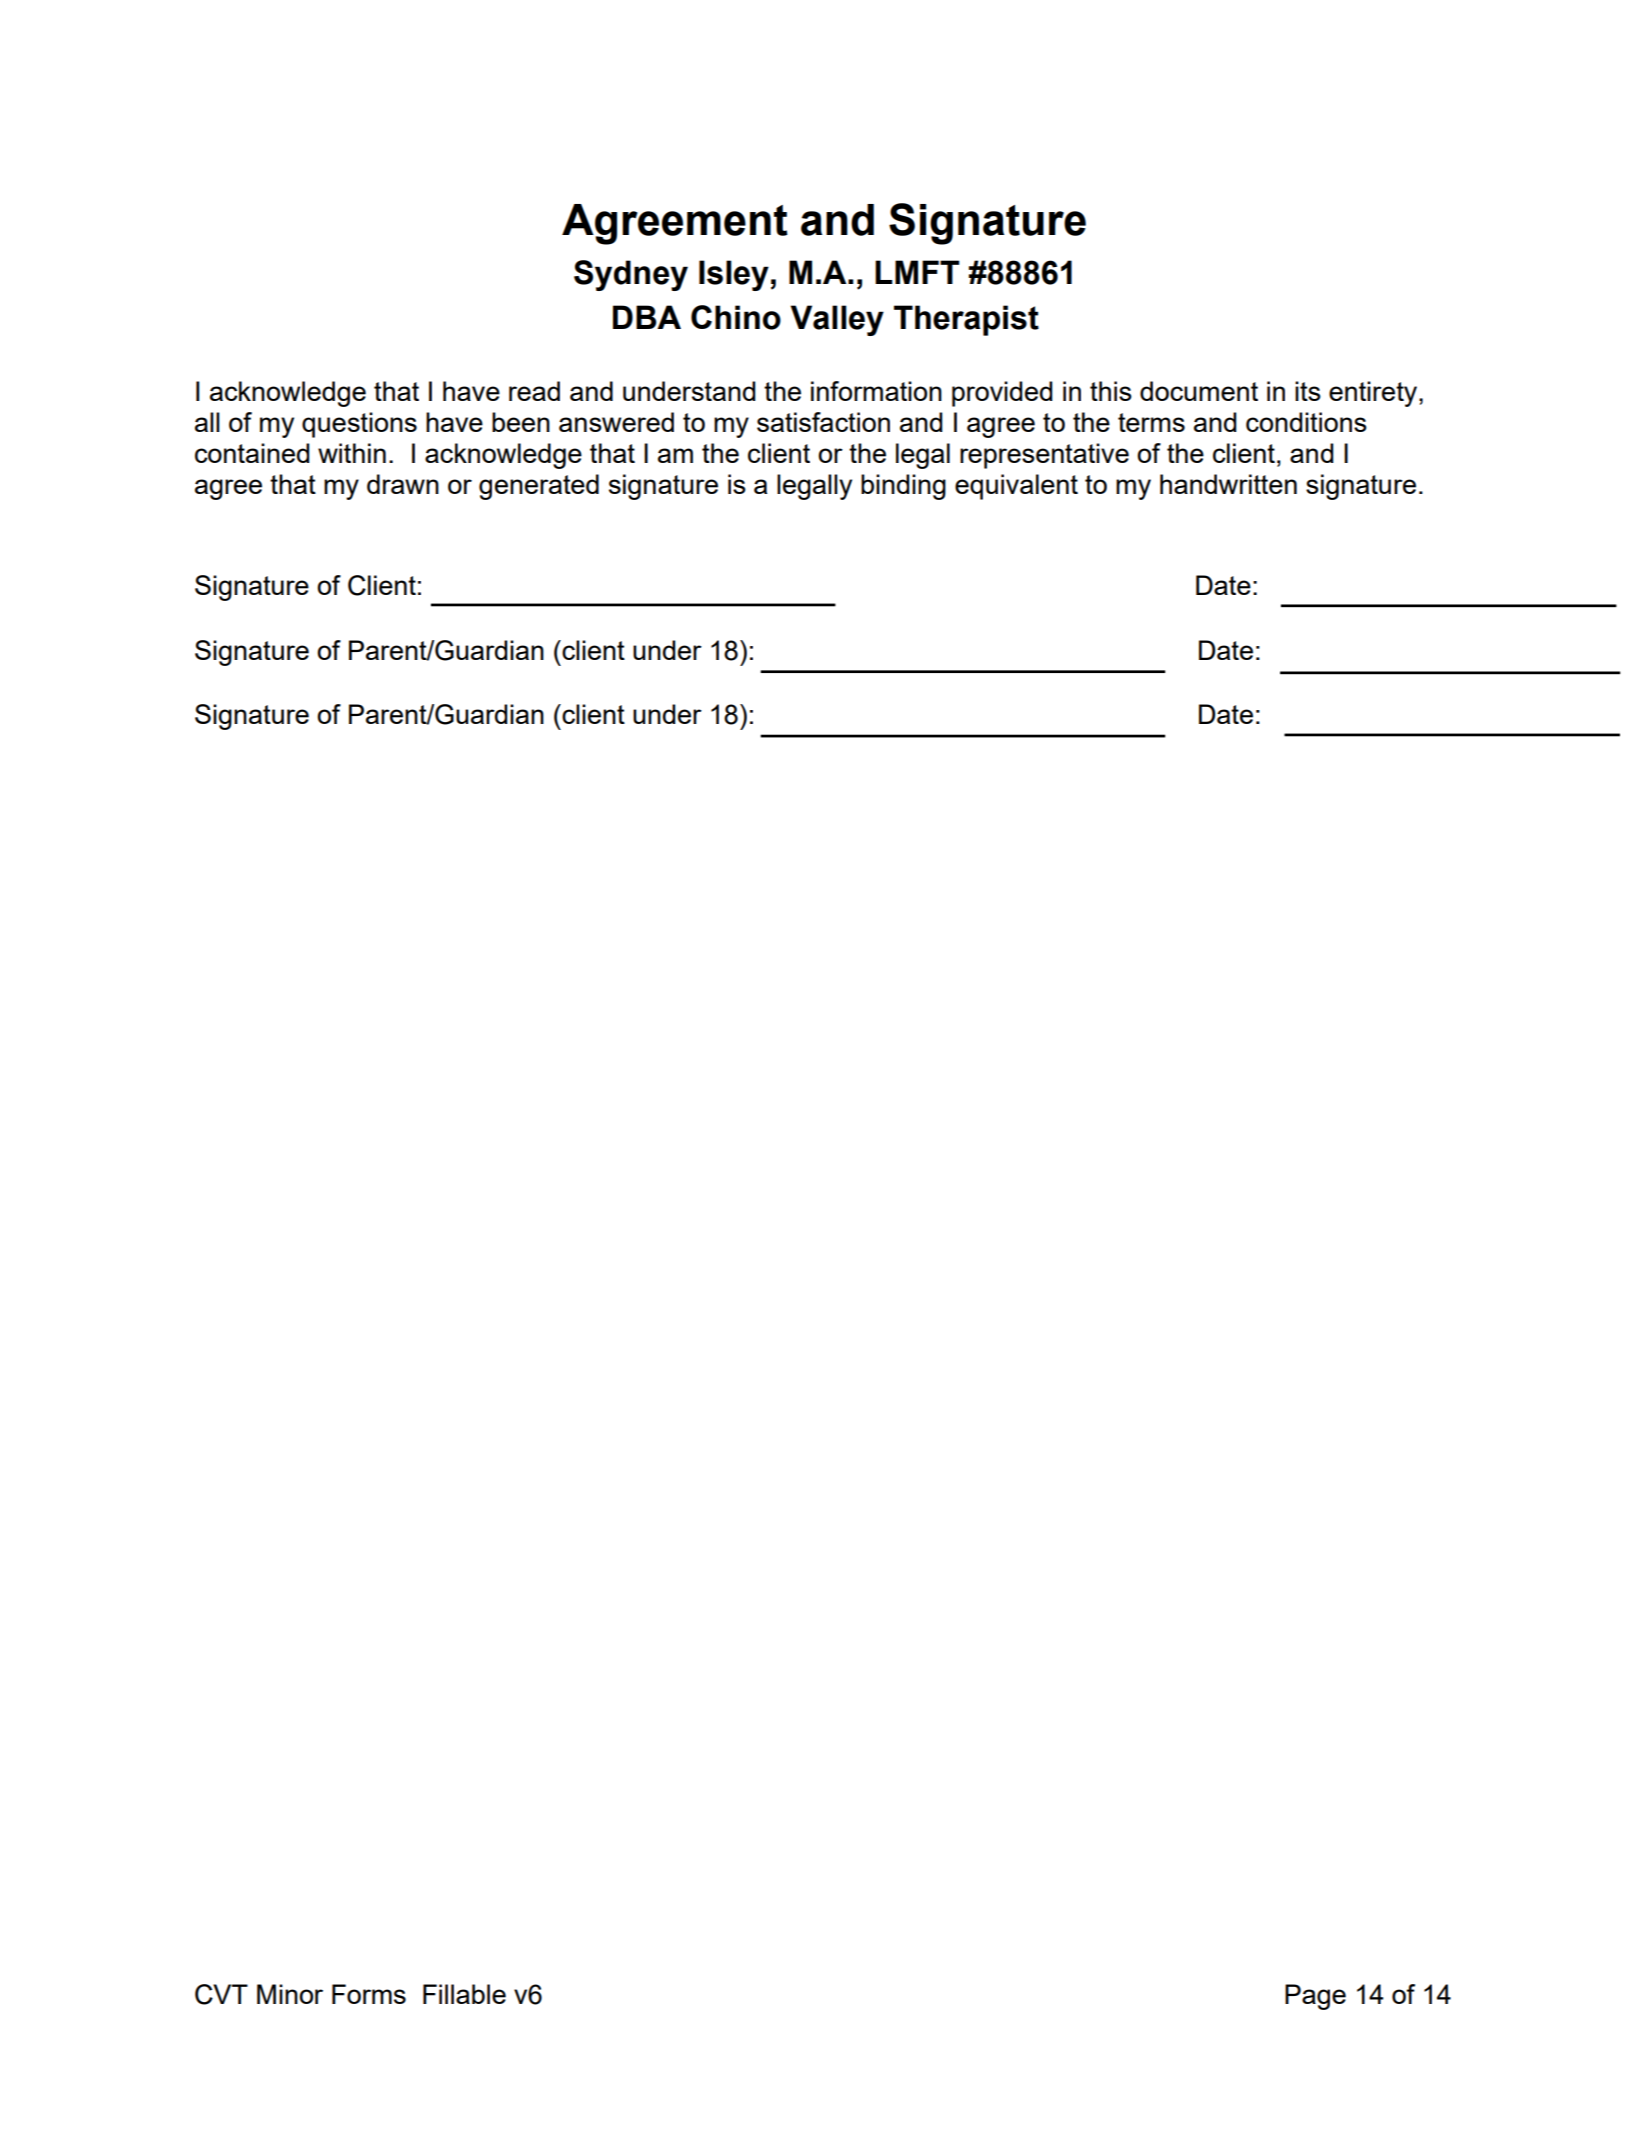 This document has height=2136, width=1650. Describe the element at coordinates (1315, 1997) in the document. I see `Page` at that location.
